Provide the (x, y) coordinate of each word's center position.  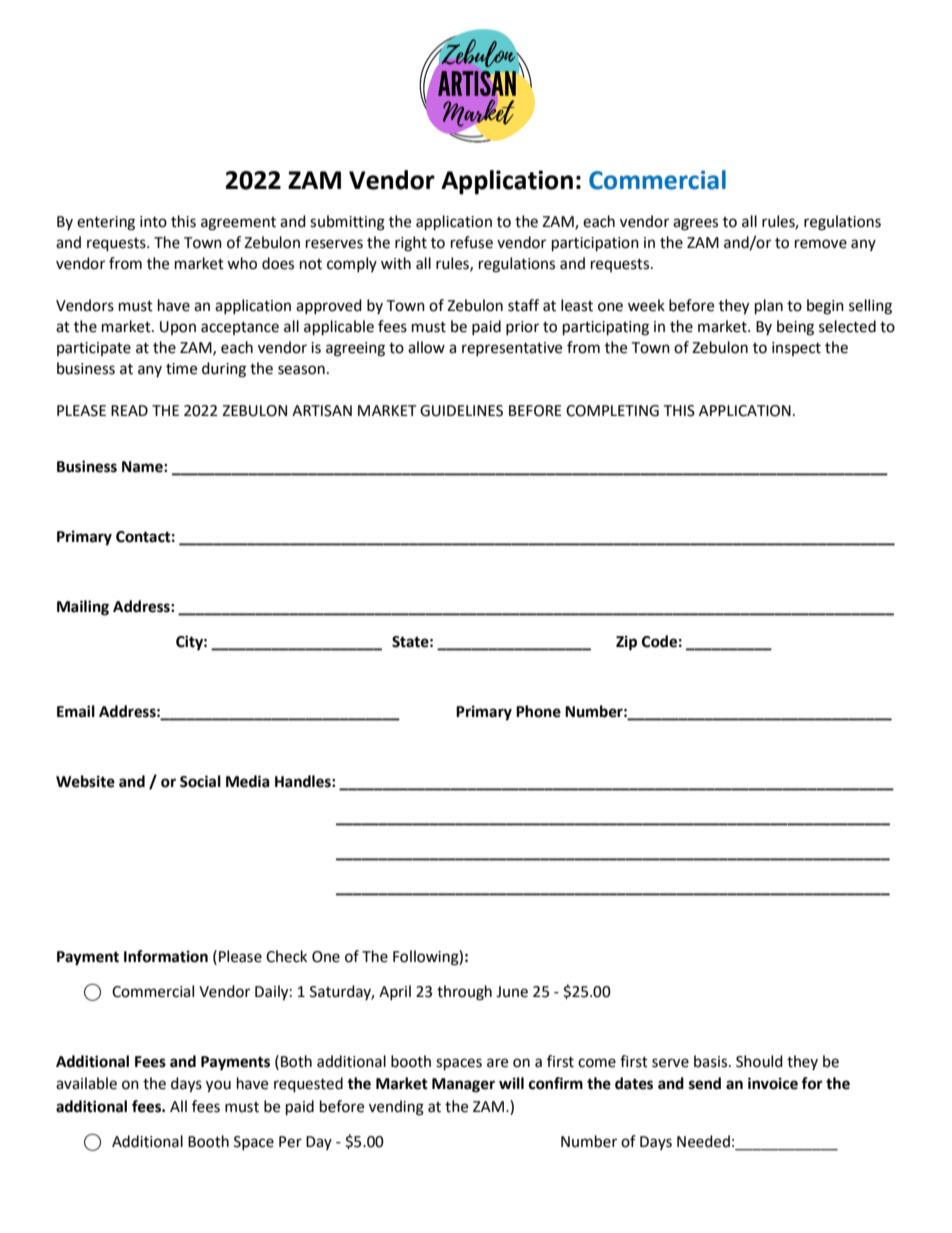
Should (759, 1061)
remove (821, 244)
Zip (626, 643)
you (218, 1086)
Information (166, 956)
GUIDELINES (461, 411)
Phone (538, 711)
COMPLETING (612, 411)
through (464, 993)
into (153, 222)
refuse (472, 242)
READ (129, 410)
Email (76, 711)
